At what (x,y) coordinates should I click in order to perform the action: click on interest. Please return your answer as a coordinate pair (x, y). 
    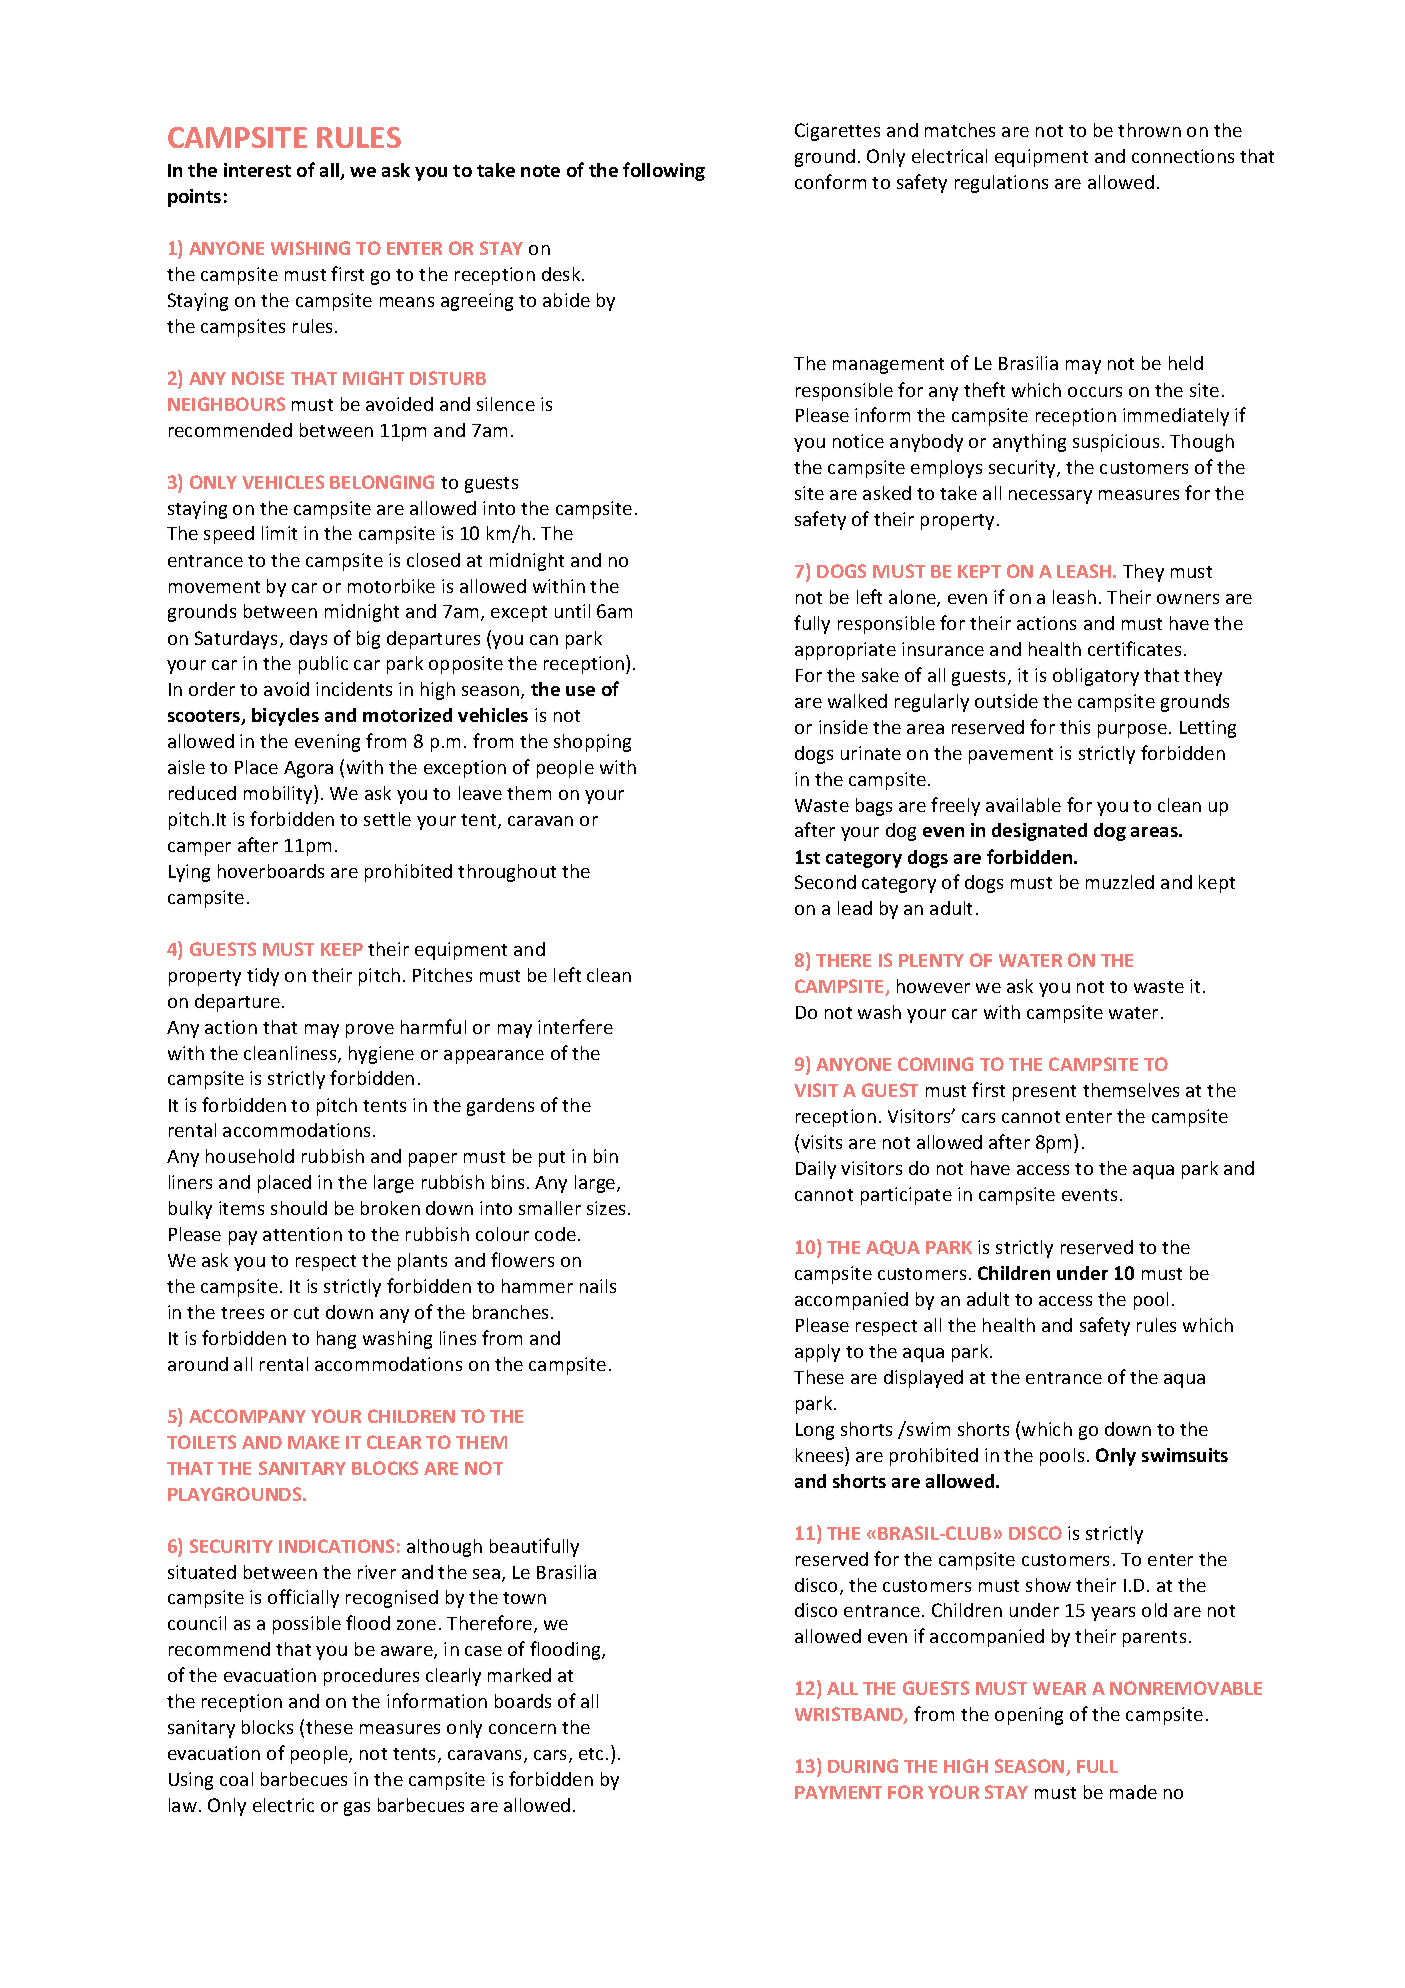
    Looking at the image, I should click on (257, 170).
